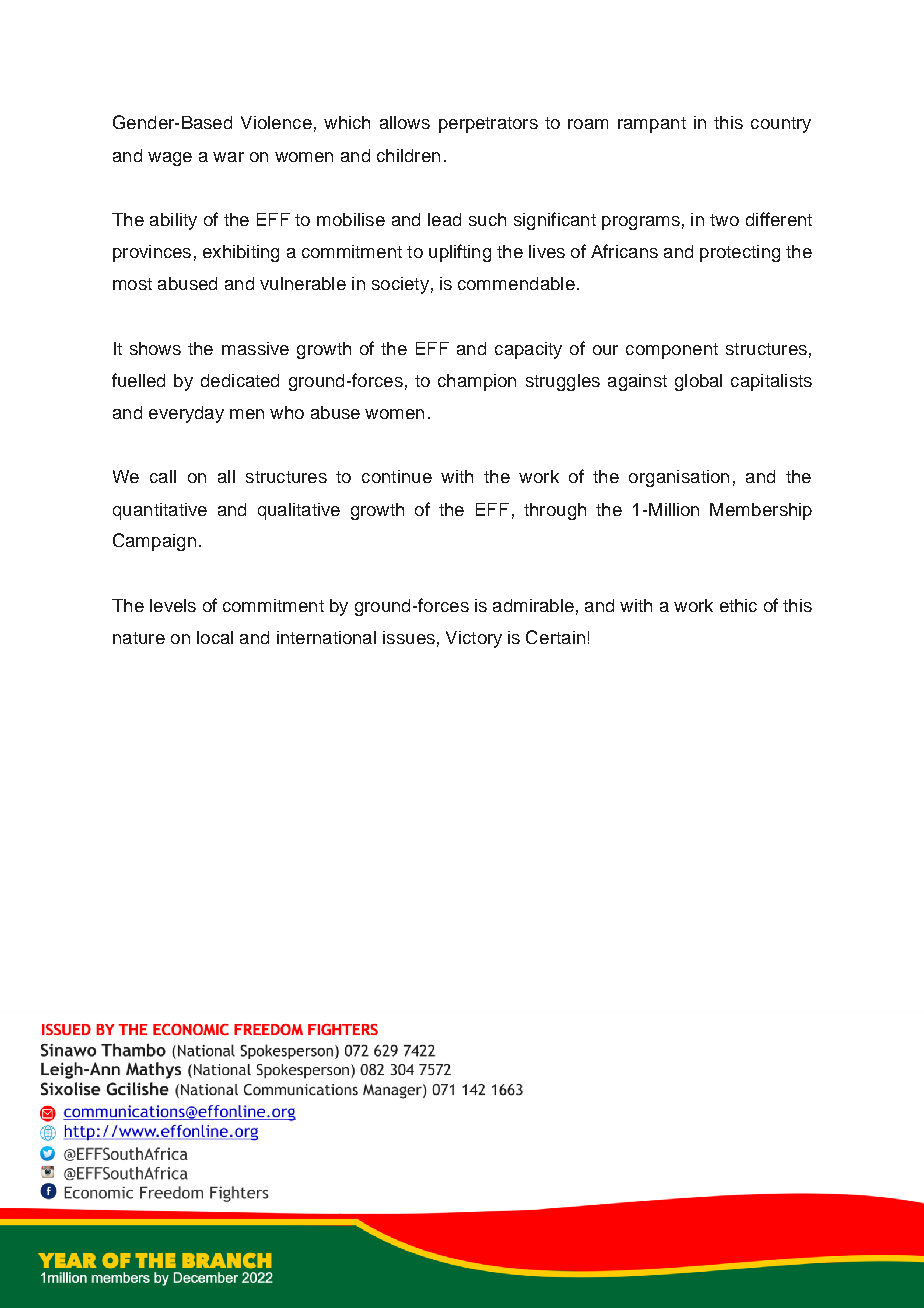 The width and height of the screenshot is (924, 1308). What do you see at coordinates (215, 637) in the screenshot?
I see `local` at bounding box center [215, 637].
